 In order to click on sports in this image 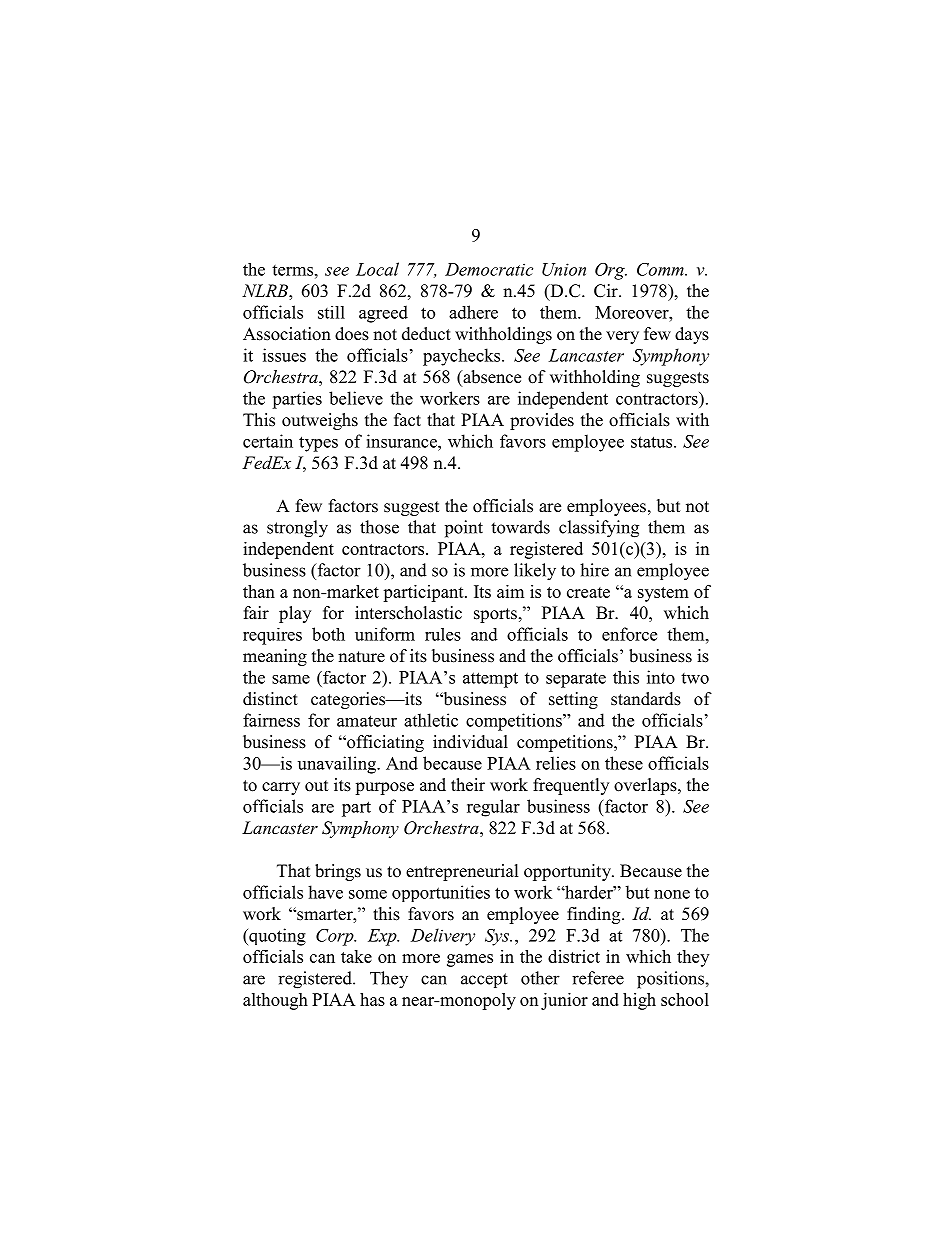, I will do `click(495, 615)`.
